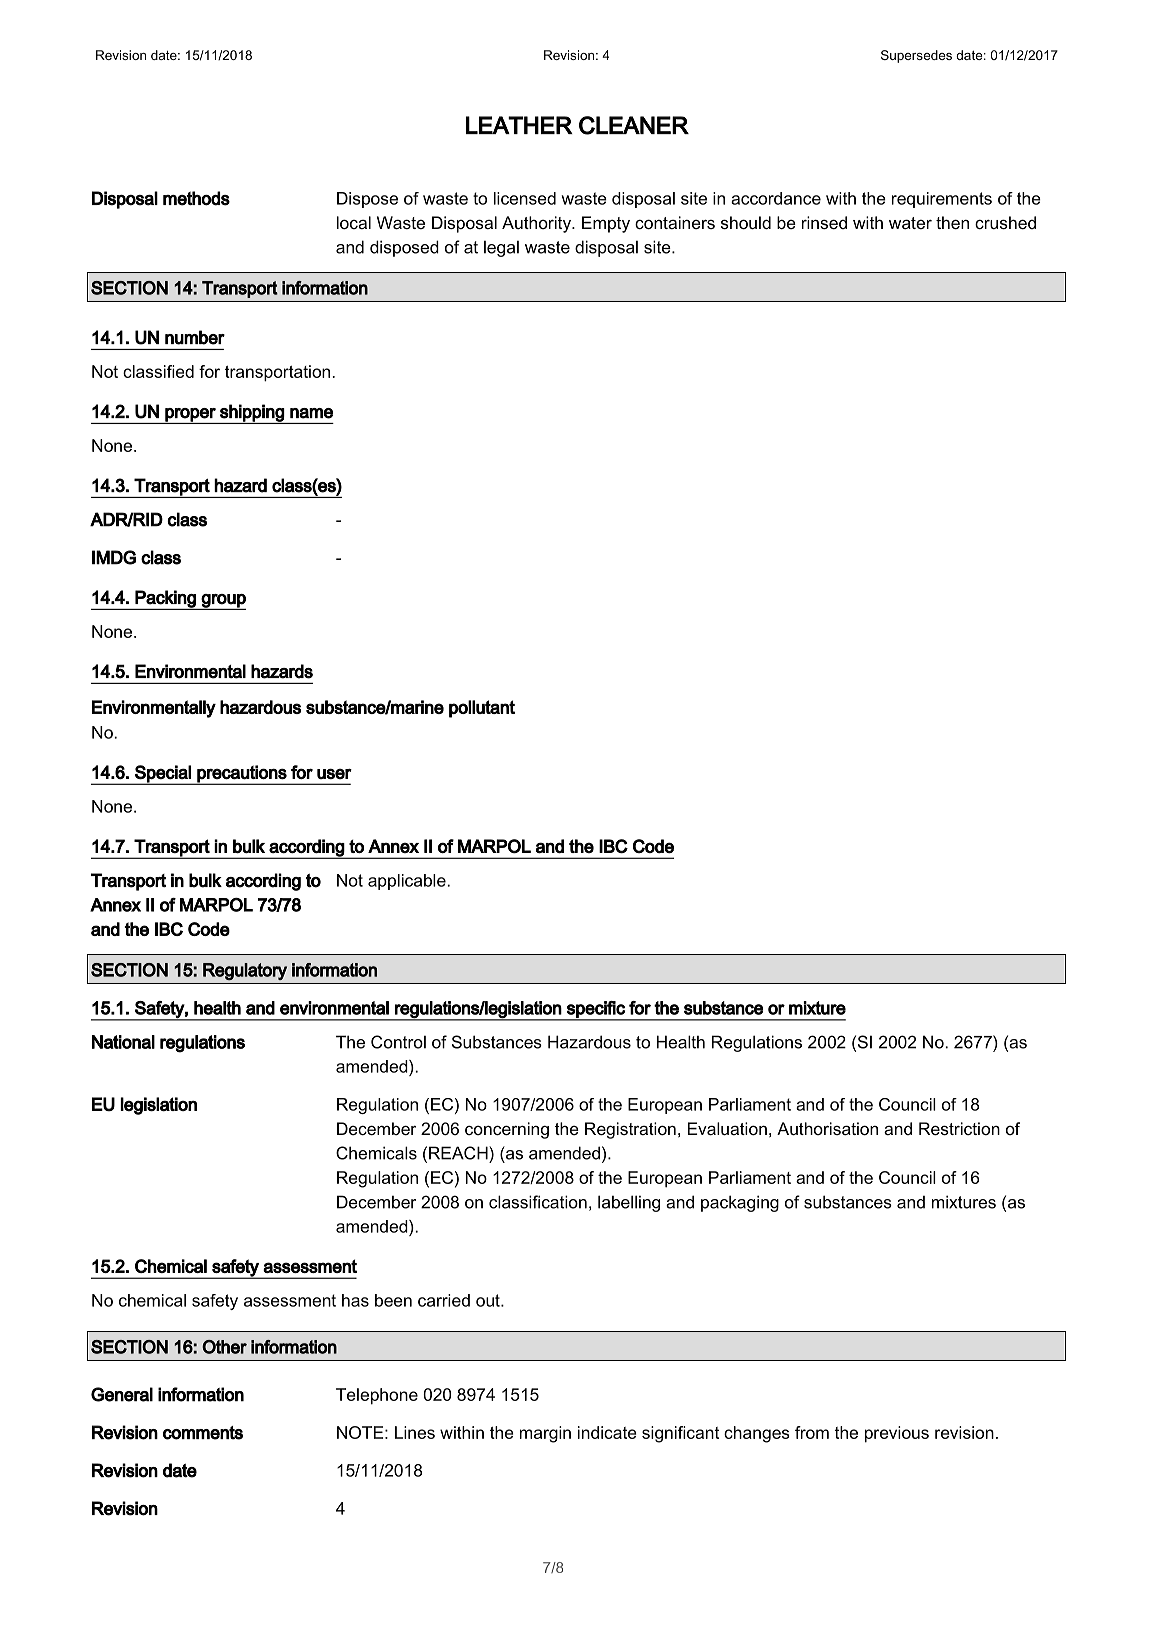 The image size is (1153, 1631). What do you see at coordinates (519, 125) in the document?
I see `LEATHER` at bounding box center [519, 125].
